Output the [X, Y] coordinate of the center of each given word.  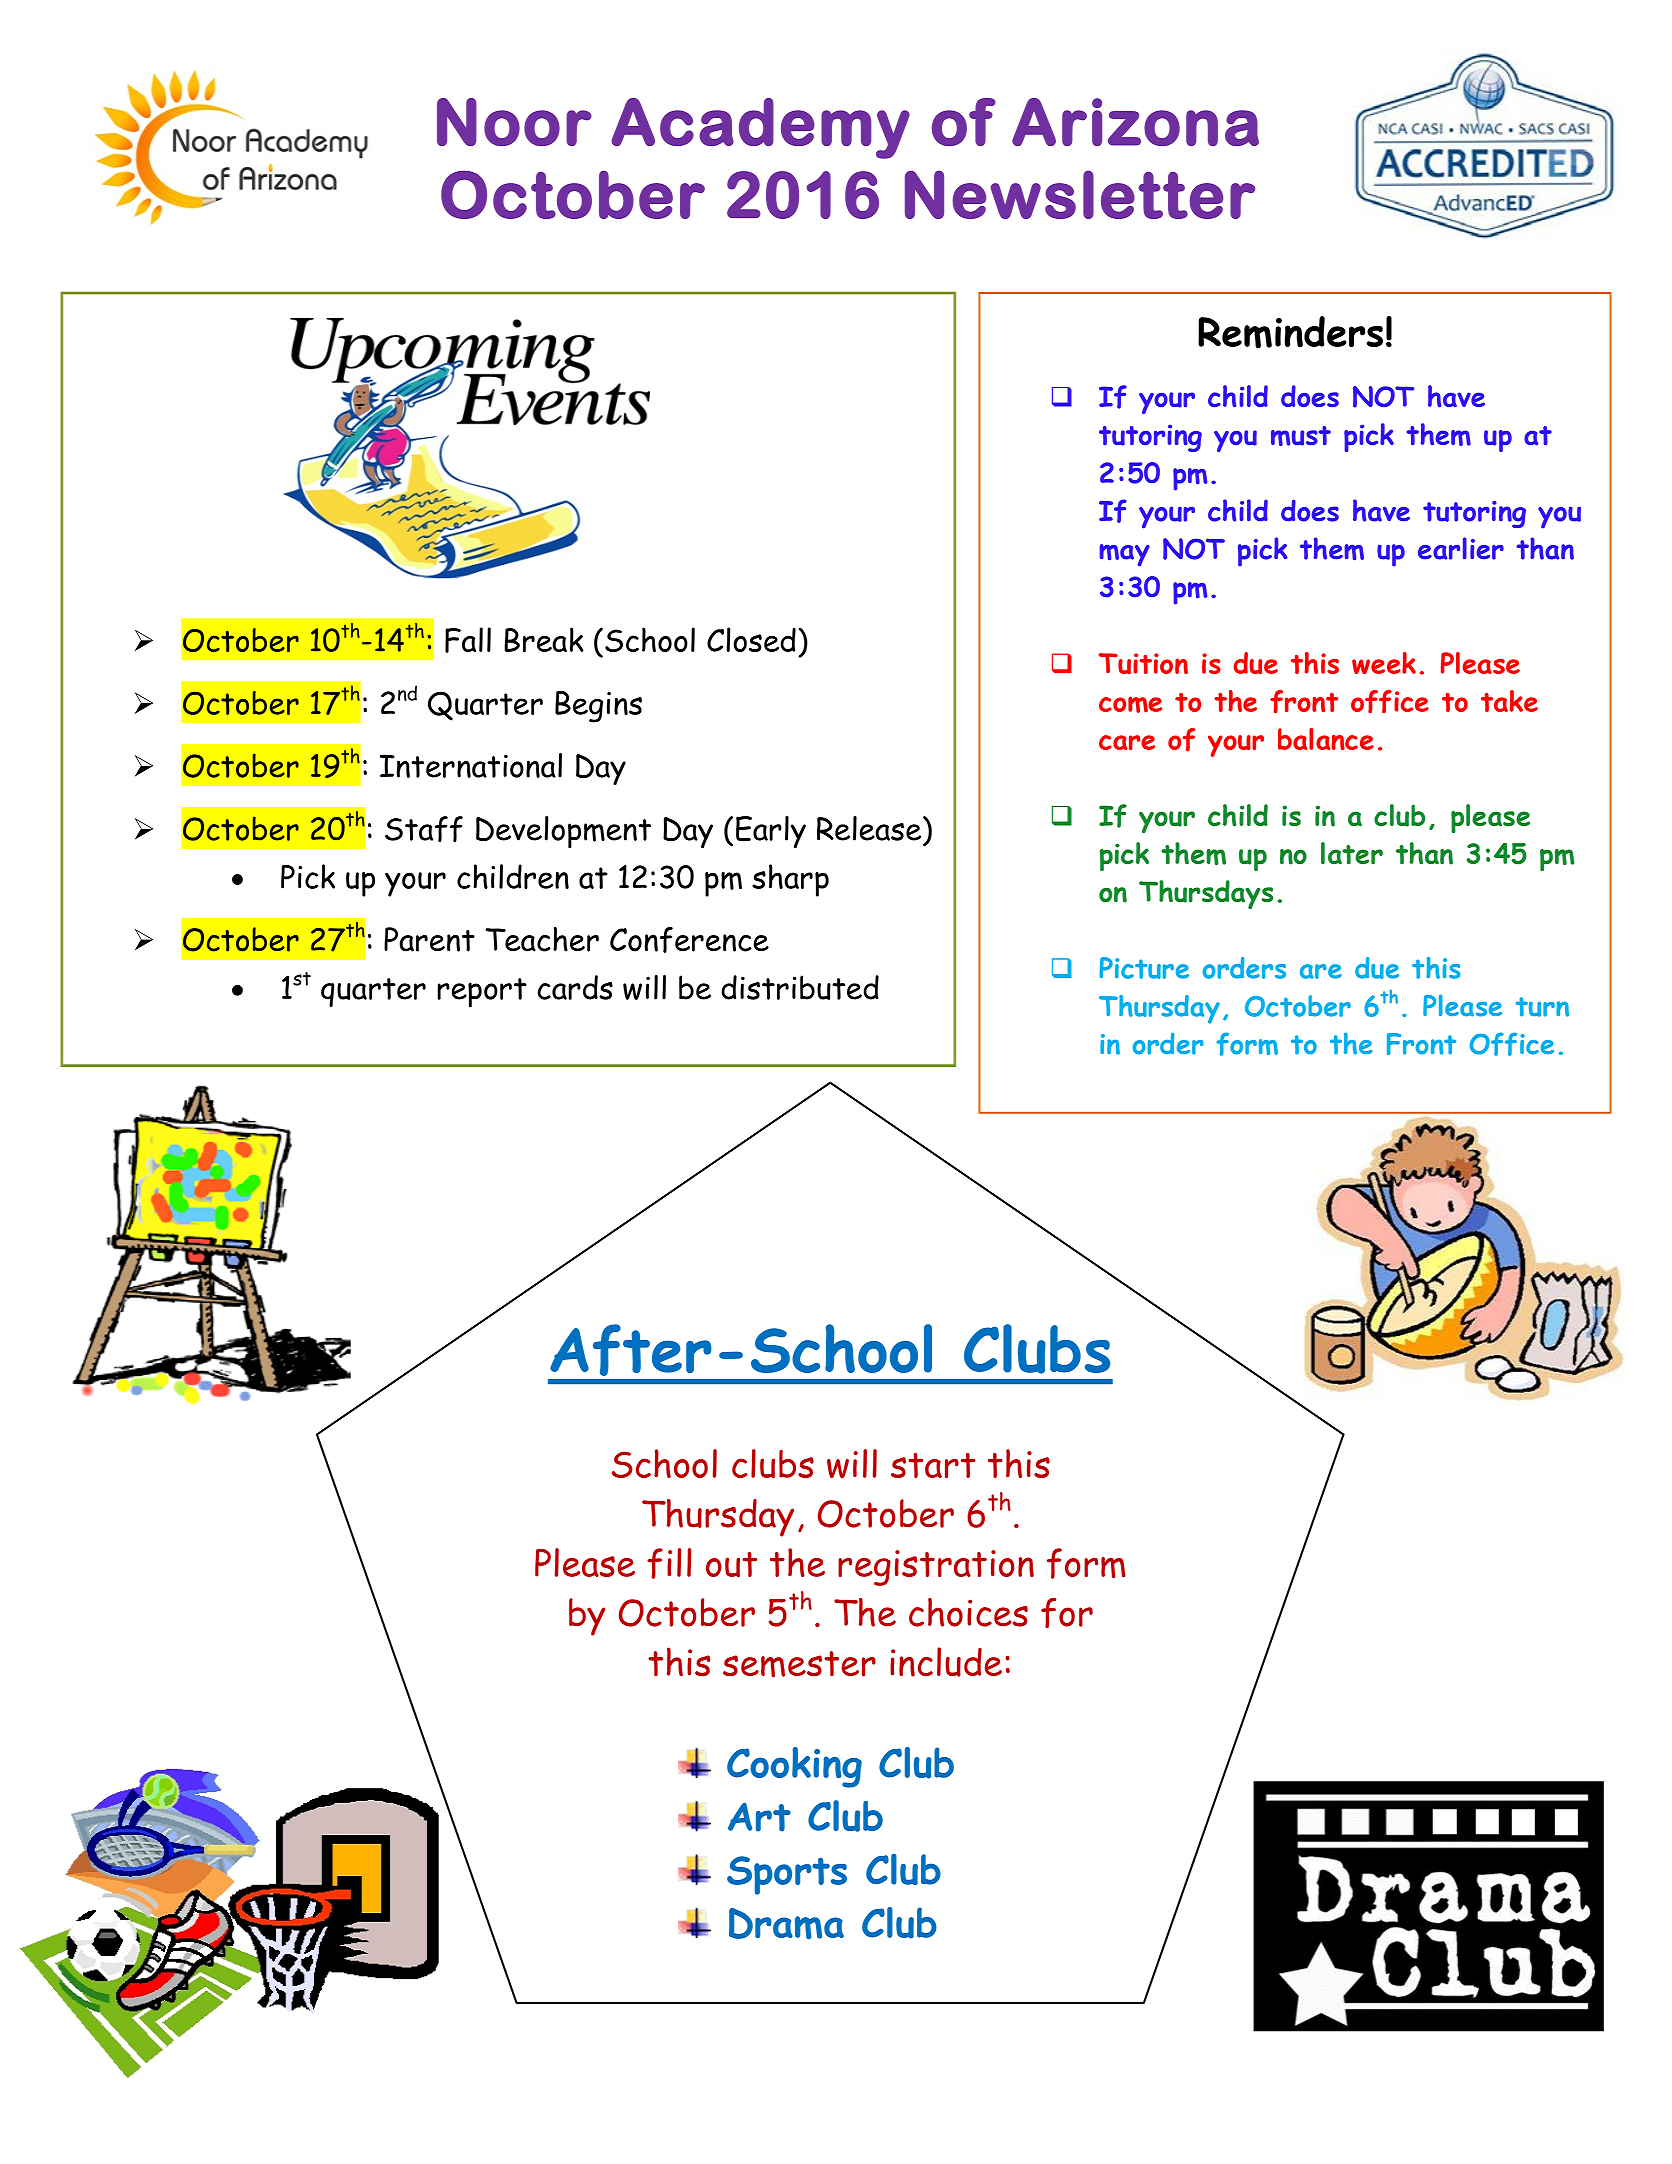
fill [669, 1563]
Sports [787, 1875]
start [933, 1465]
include [946, 1662]
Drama [786, 1923]
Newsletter [1080, 194]
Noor [514, 122]
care [1127, 742]
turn [1542, 1007]
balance [1326, 739]
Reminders [1290, 332]
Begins [598, 707]
